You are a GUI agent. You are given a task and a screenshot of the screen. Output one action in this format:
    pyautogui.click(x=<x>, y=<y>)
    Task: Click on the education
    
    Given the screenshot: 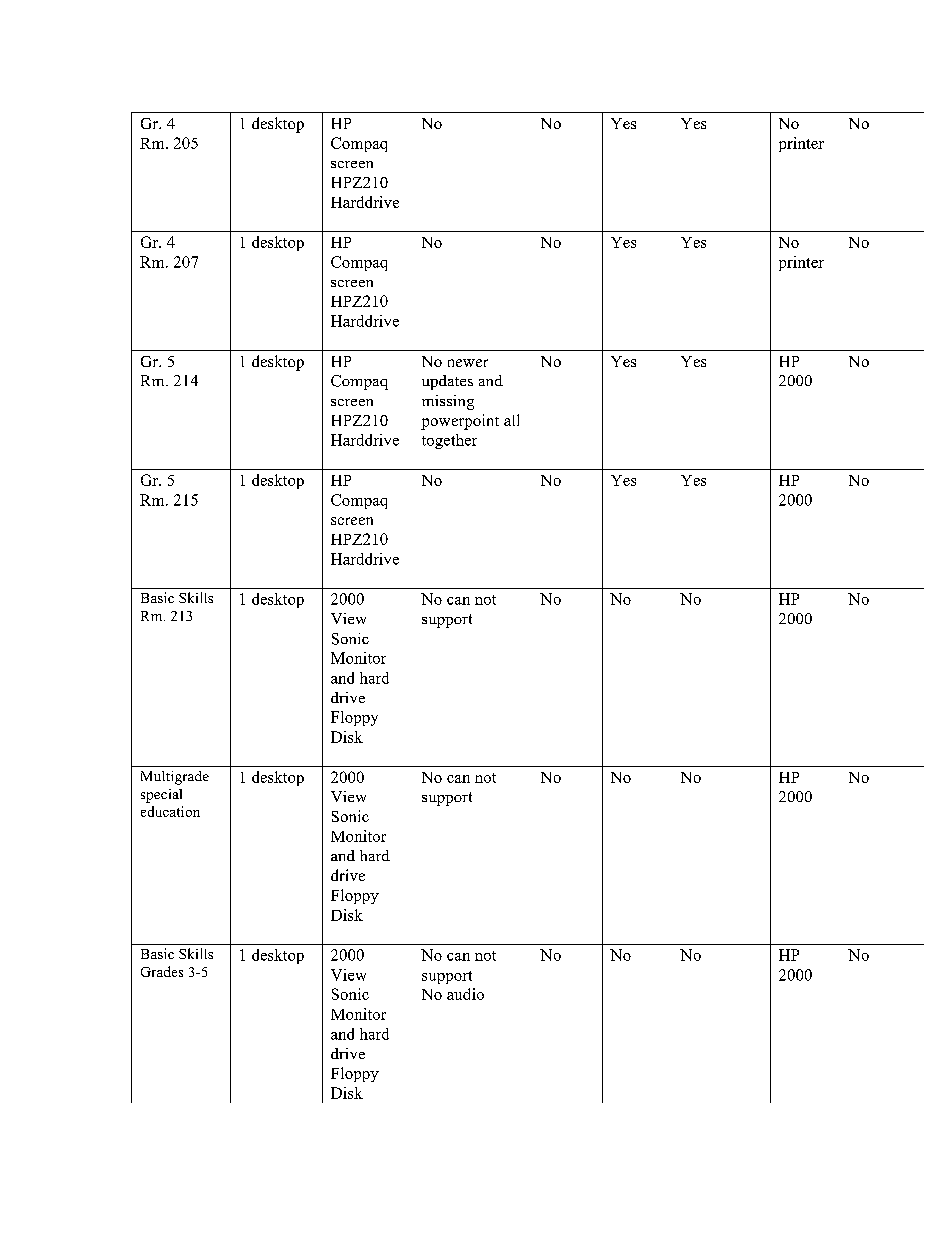 What is the action you would take?
    pyautogui.click(x=170, y=811)
